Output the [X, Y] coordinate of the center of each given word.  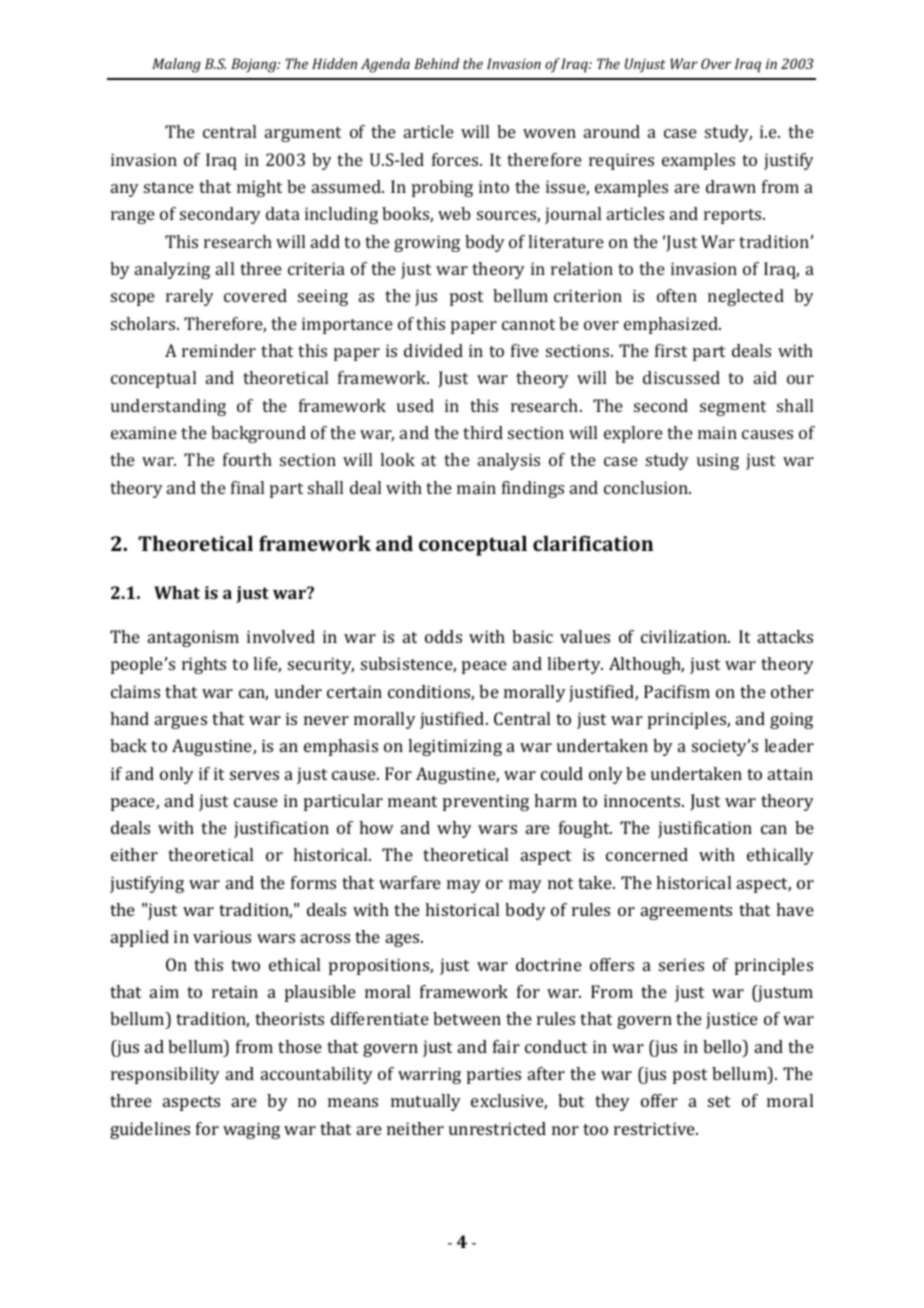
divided [433, 350]
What [177, 592]
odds [443, 636]
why [454, 829]
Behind [436, 63]
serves [254, 775]
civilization [685, 636]
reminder [219, 350]
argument [303, 134]
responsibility [165, 1075]
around [612, 131]
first [671, 350]
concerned [647, 854]
